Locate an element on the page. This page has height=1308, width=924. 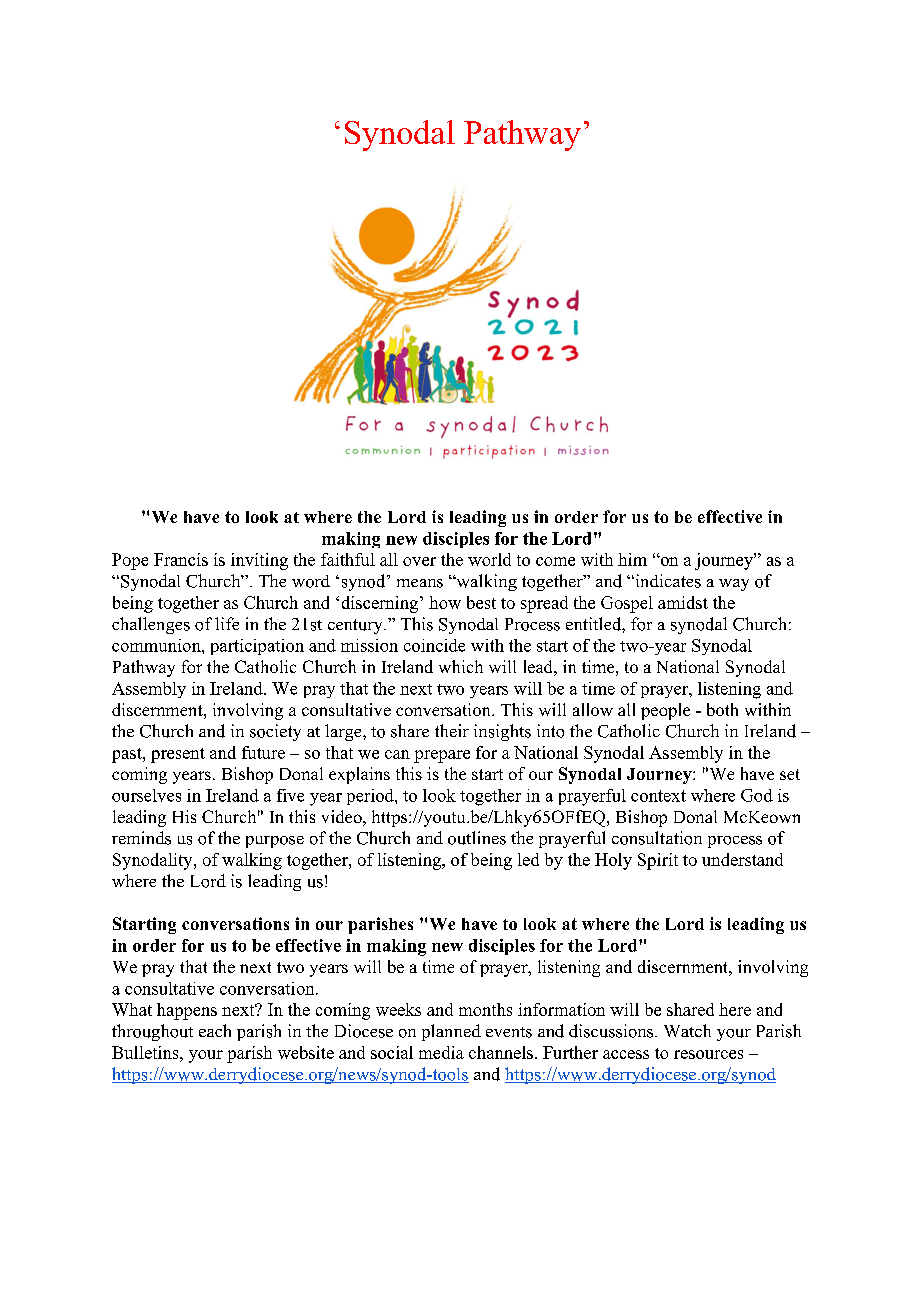
Francis is located at coordinates (181, 559).
